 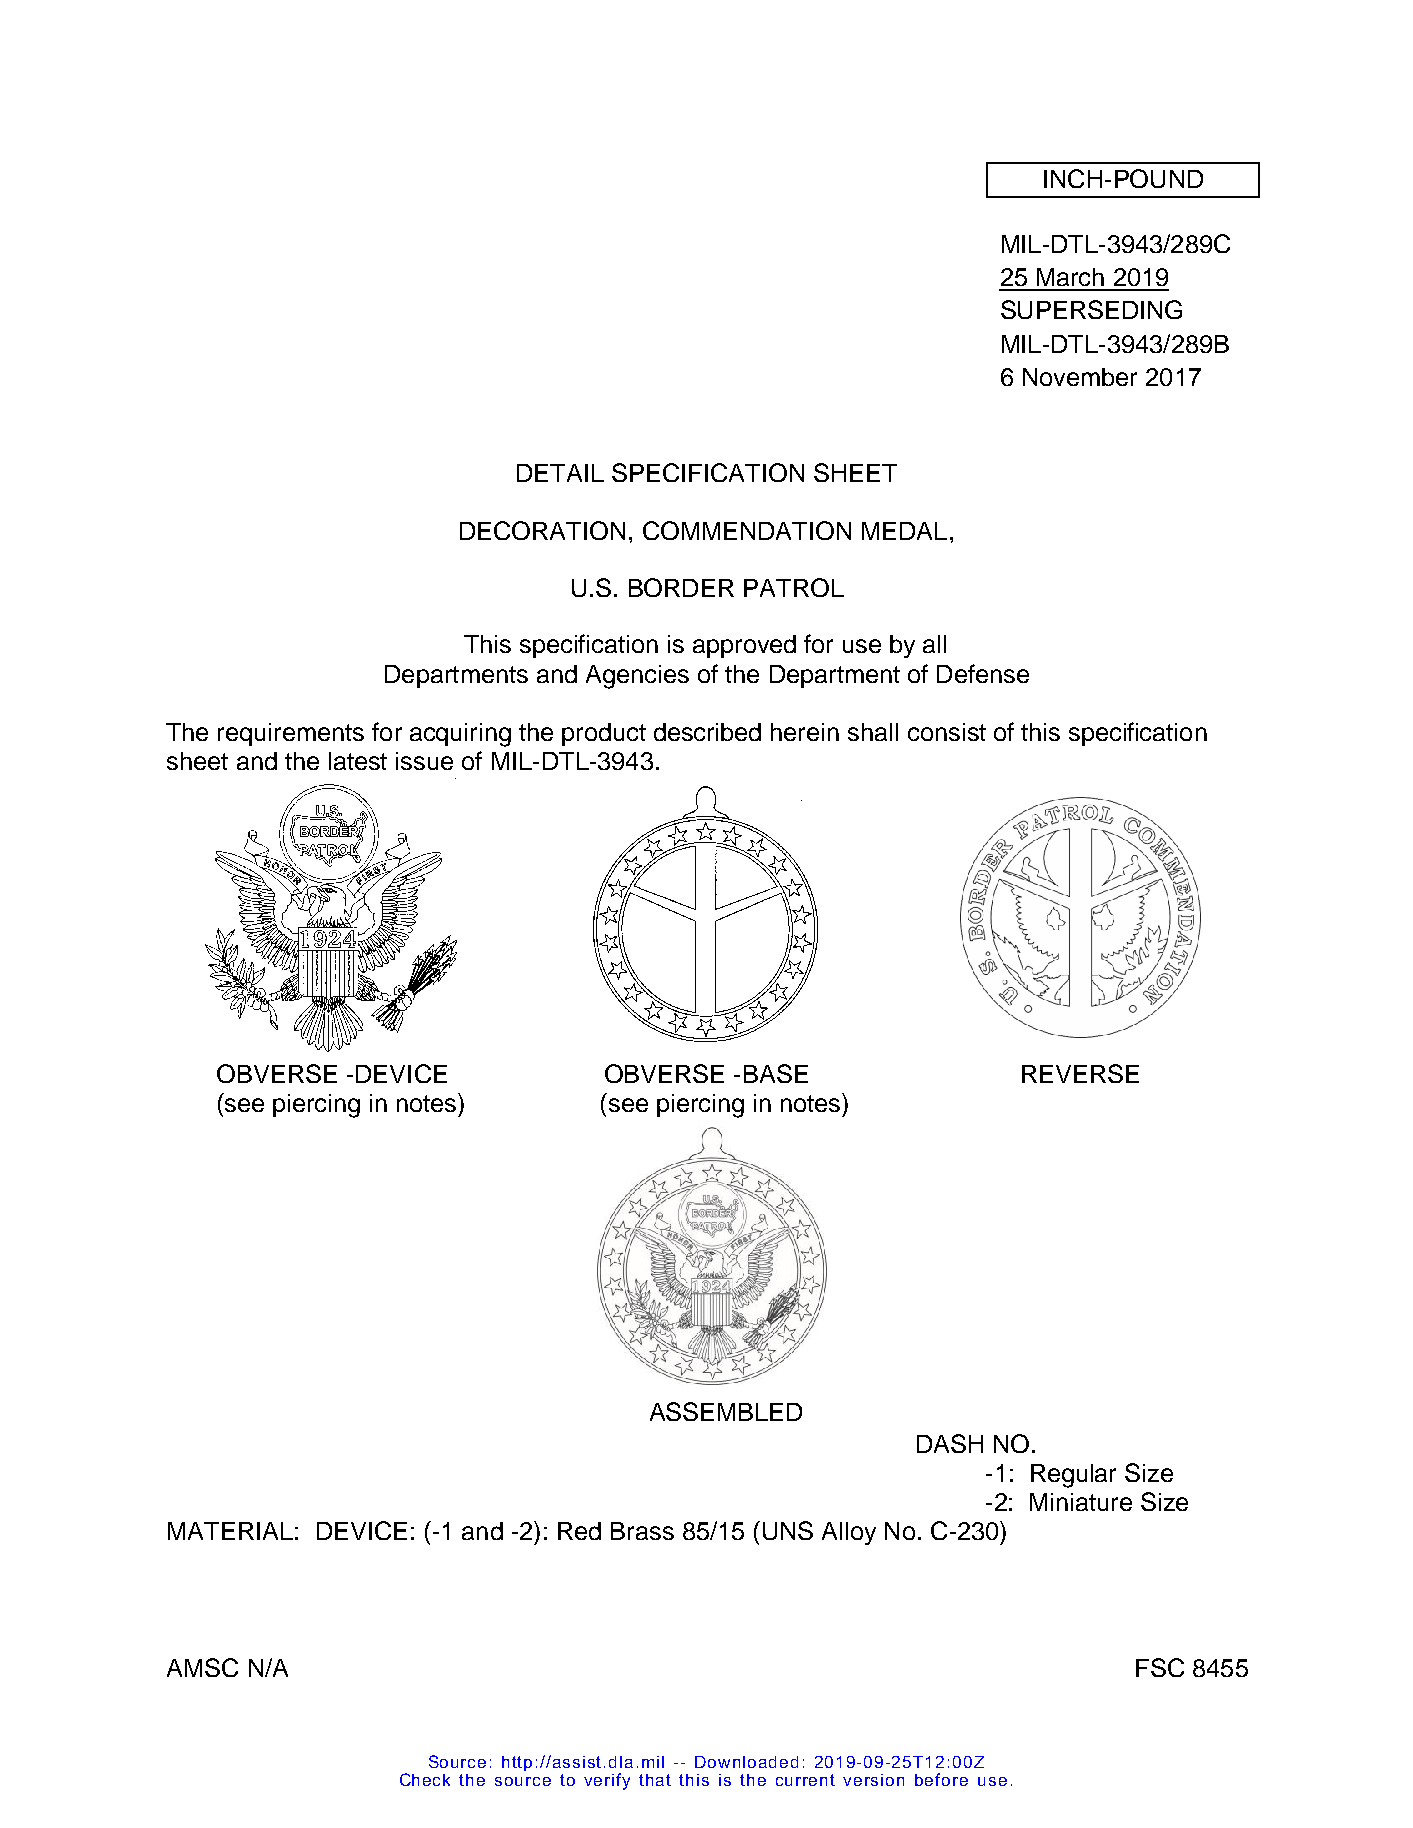 I want to click on November, so click(x=1080, y=377).
